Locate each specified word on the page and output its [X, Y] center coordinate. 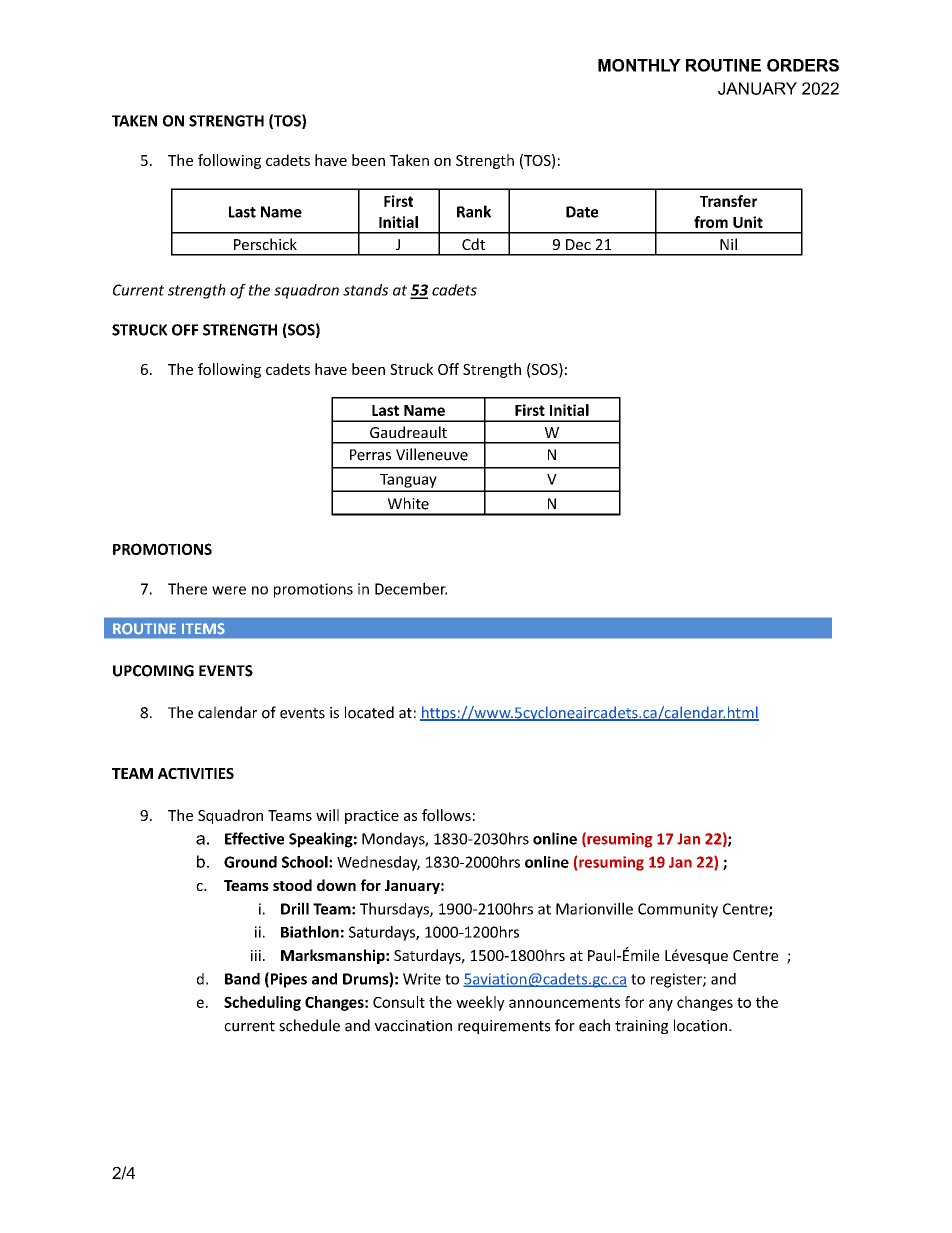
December [411, 588]
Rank [474, 211]
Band [242, 979]
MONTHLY [639, 65]
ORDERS [803, 65]
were [229, 590]
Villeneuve [432, 454]
